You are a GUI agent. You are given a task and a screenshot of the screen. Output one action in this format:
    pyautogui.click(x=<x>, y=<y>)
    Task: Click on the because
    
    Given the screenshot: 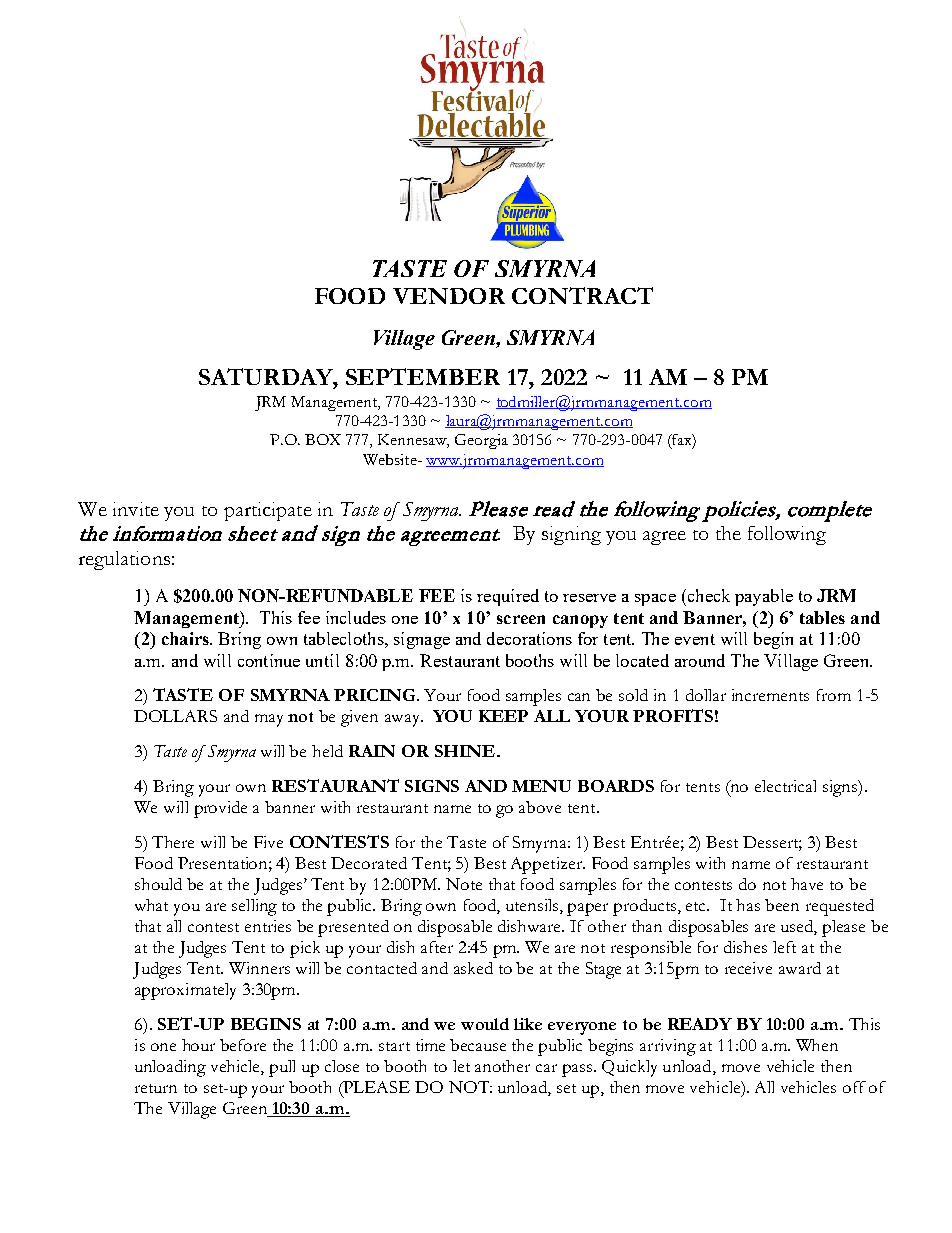 What is the action you would take?
    pyautogui.click(x=478, y=1045)
